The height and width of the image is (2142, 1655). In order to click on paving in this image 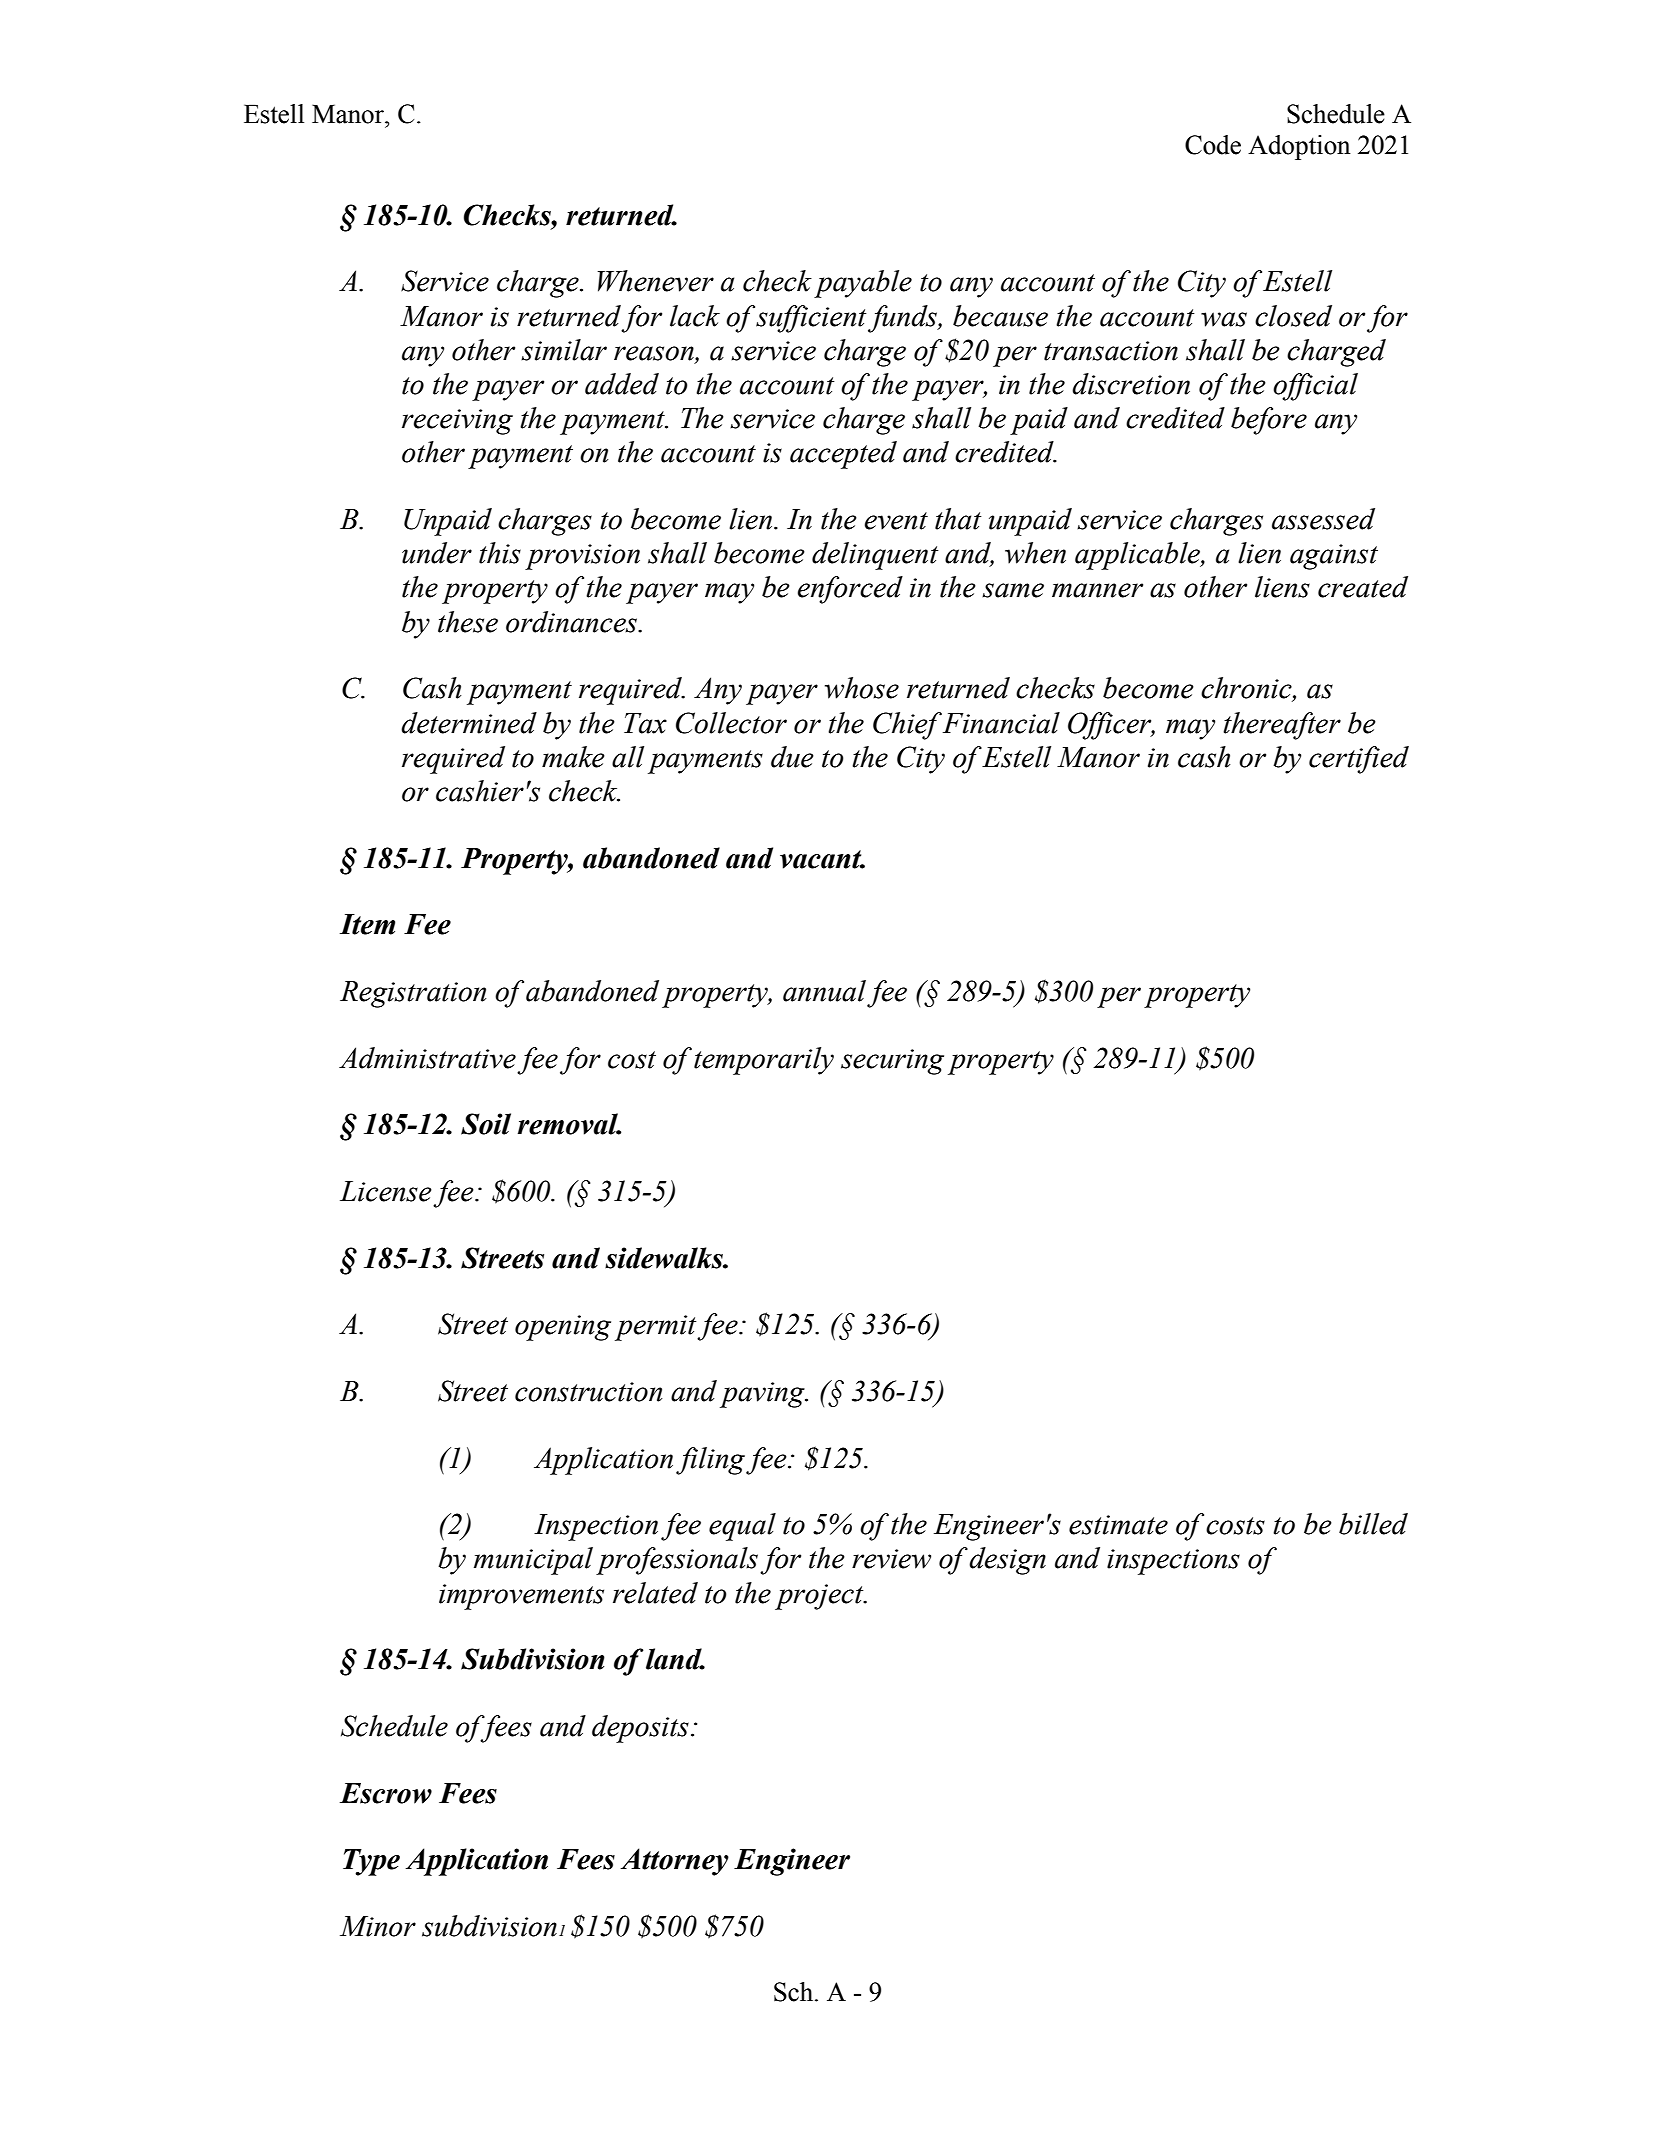, I will do `click(763, 1395)`.
